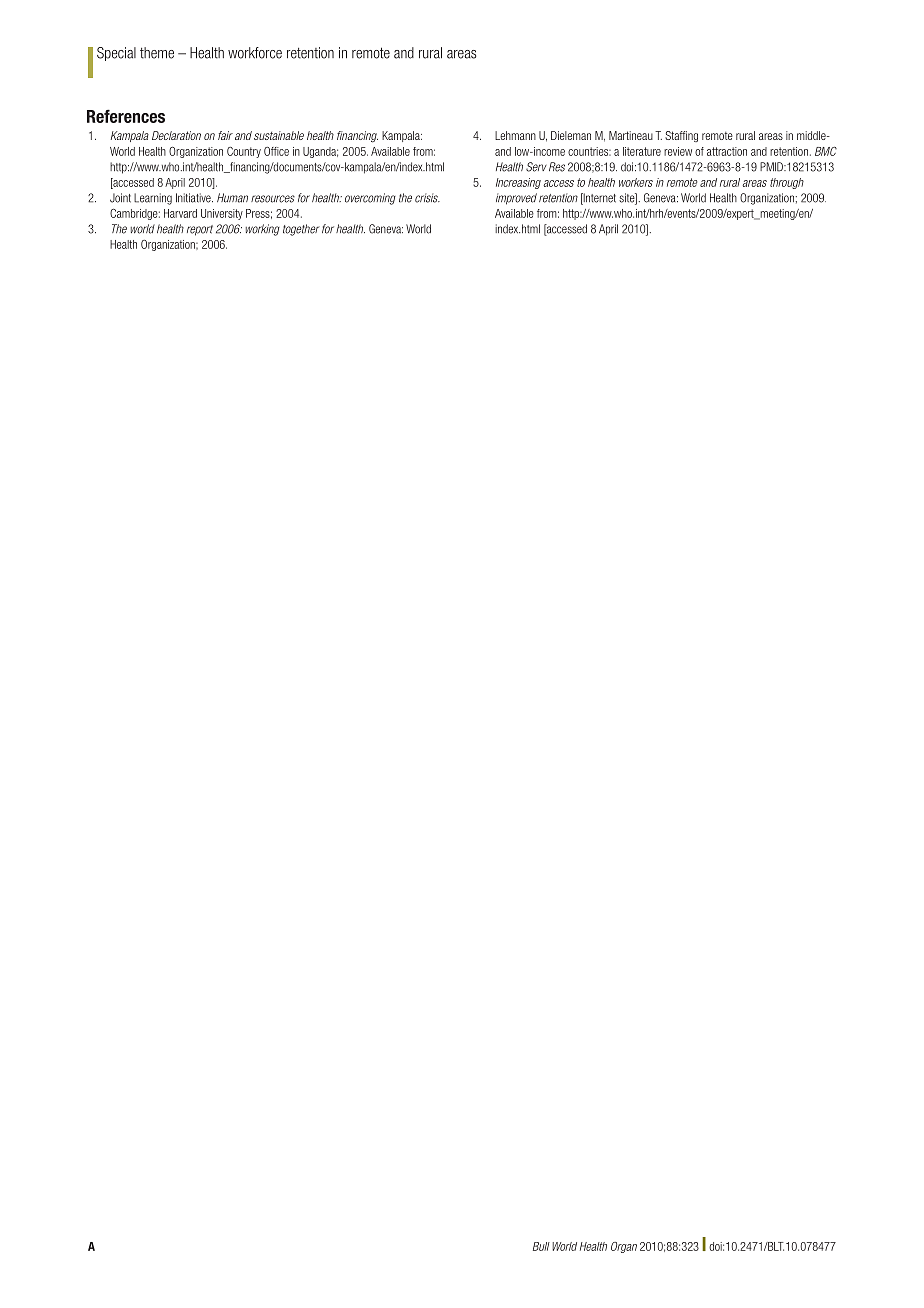  Describe the element at coordinates (515, 135) in the screenshot. I see `Lehmann` at that location.
